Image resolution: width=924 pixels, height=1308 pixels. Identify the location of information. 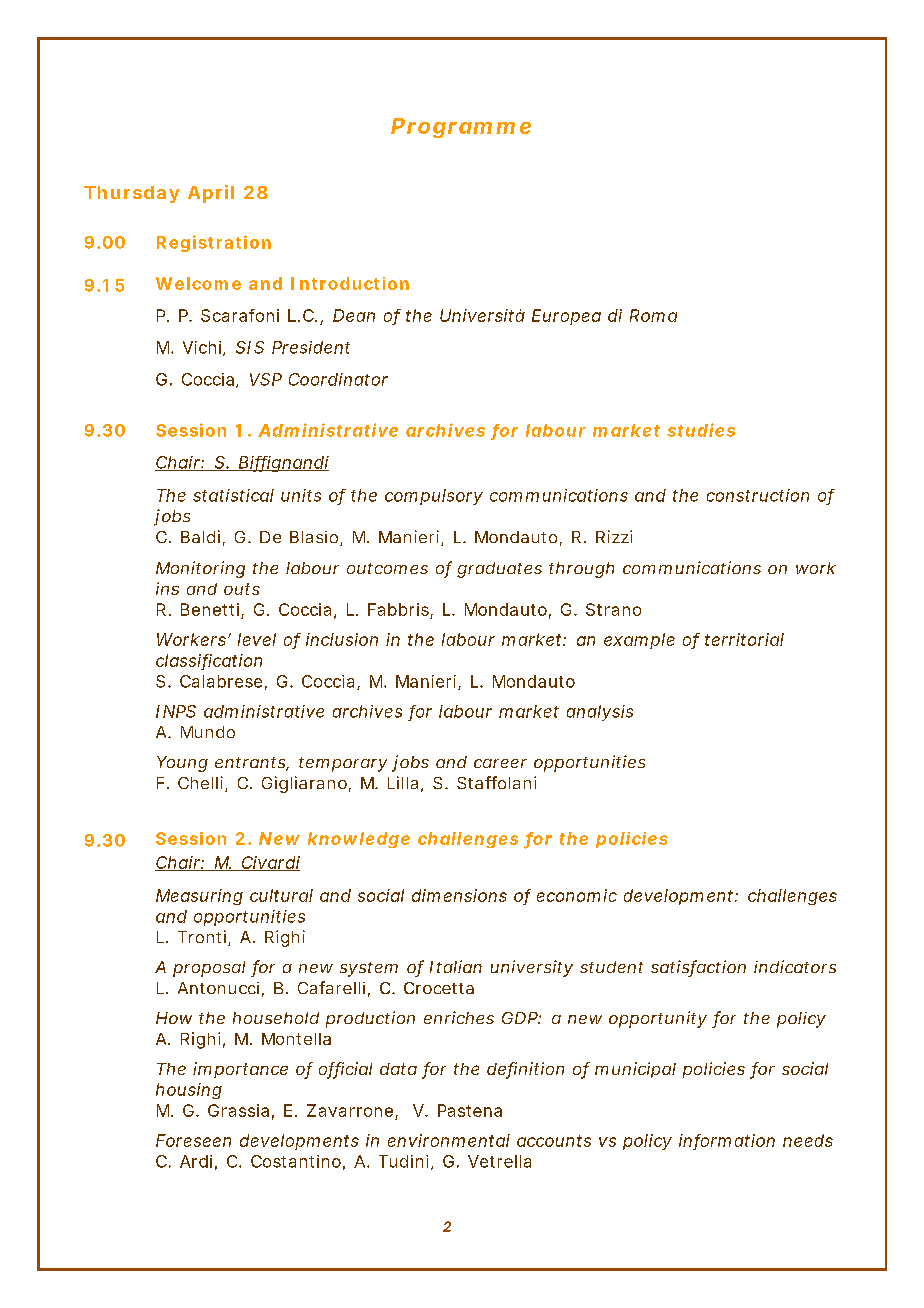
(727, 1141).
